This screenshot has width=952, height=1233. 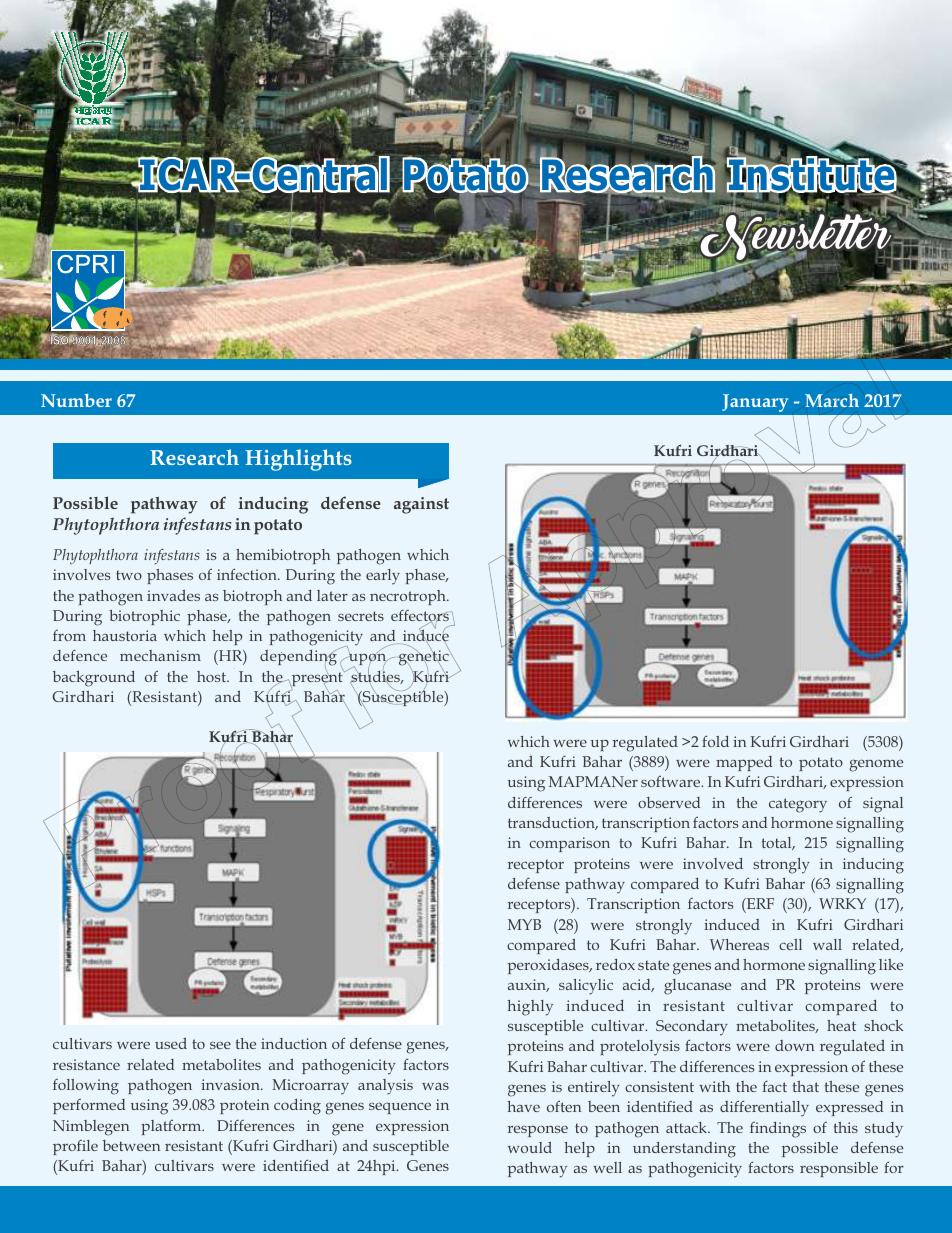 I want to click on fold, so click(x=715, y=741).
